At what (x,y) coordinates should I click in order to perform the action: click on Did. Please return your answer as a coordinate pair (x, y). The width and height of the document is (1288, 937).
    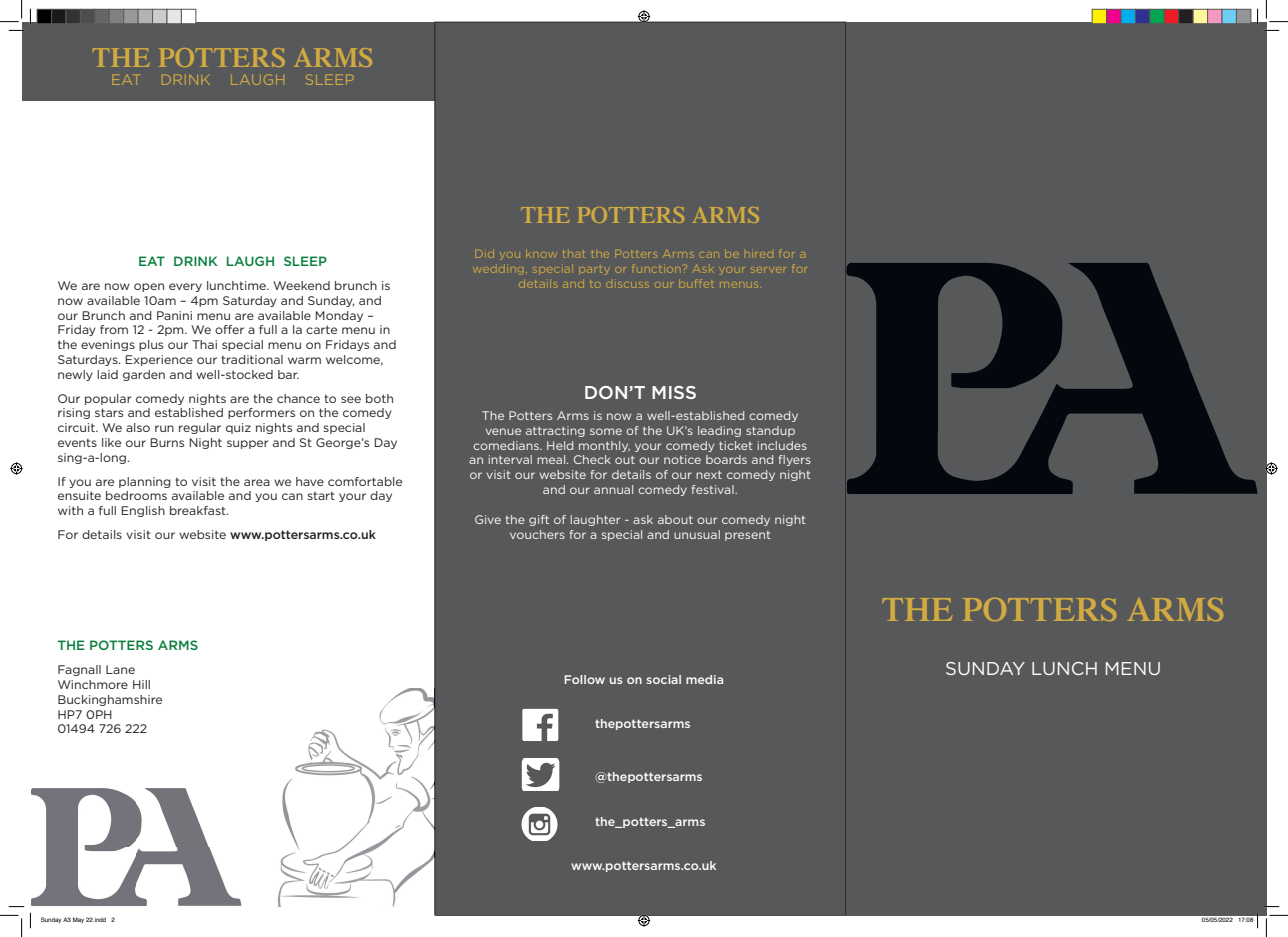
    Looking at the image, I should click on (485, 254).
